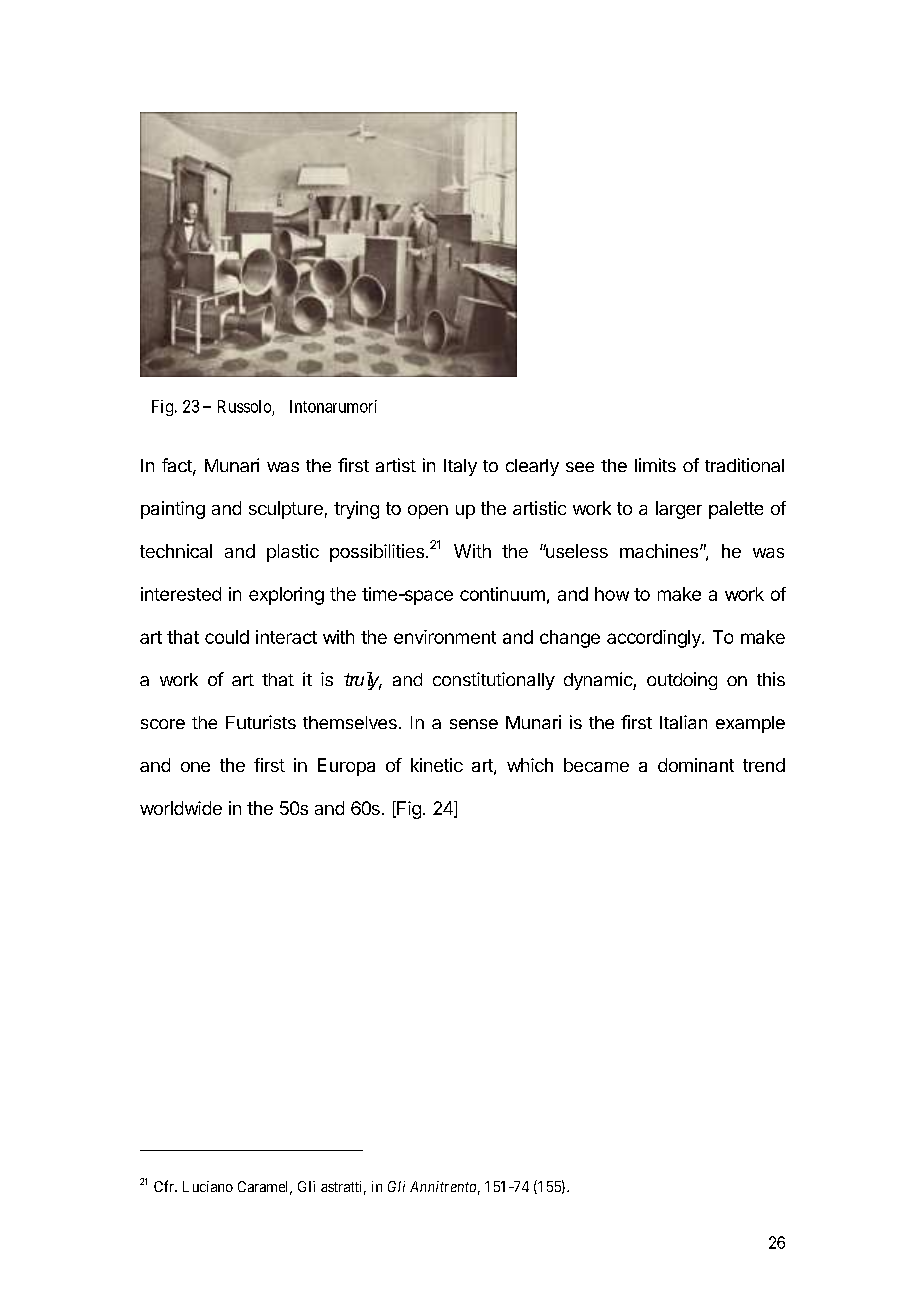  I want to click on dominant, so click(696, 765).
